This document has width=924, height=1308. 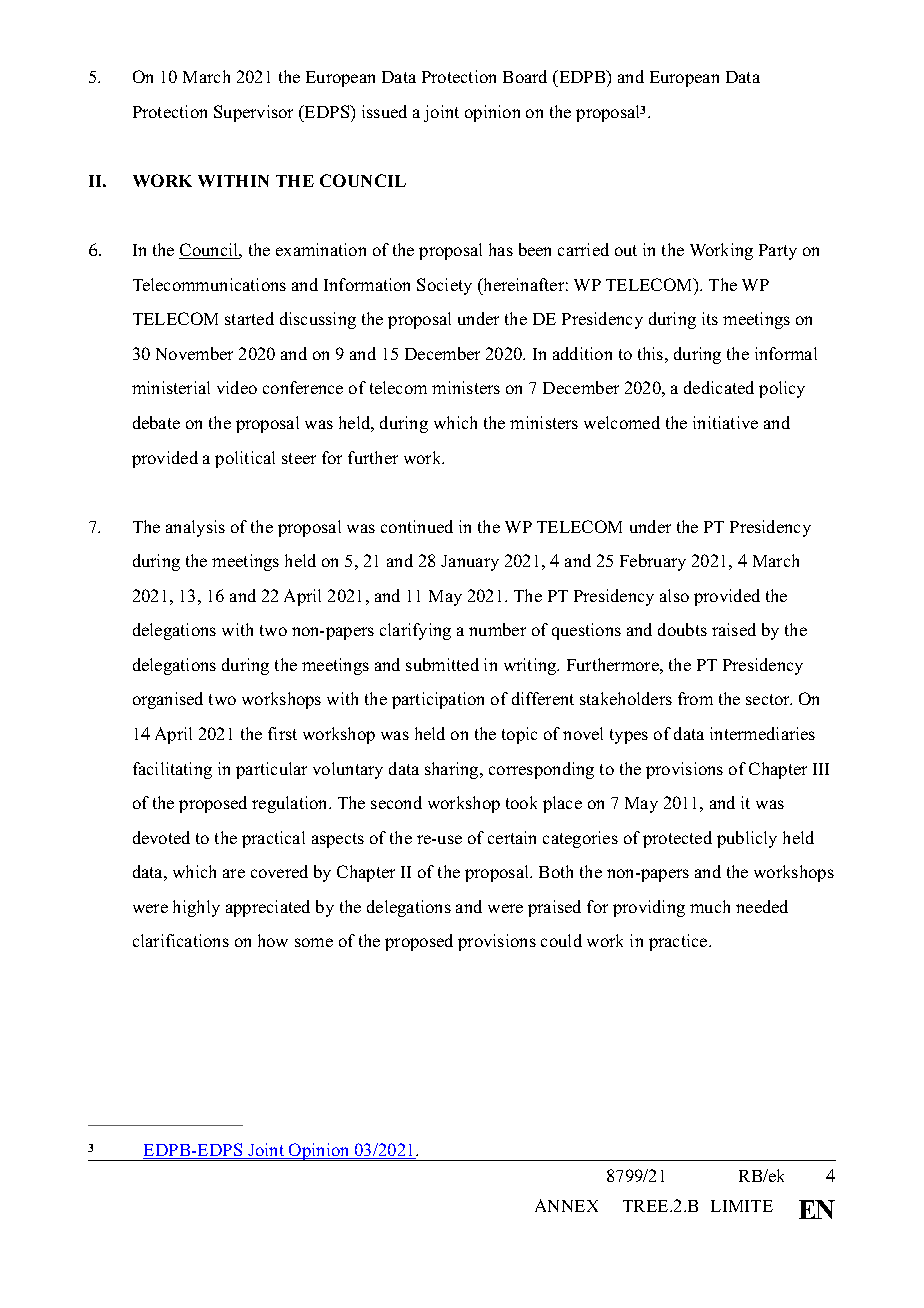 What do you see at coordinates (778, 252) in the document?
I see `Party` at bounding box center [778, 252].
